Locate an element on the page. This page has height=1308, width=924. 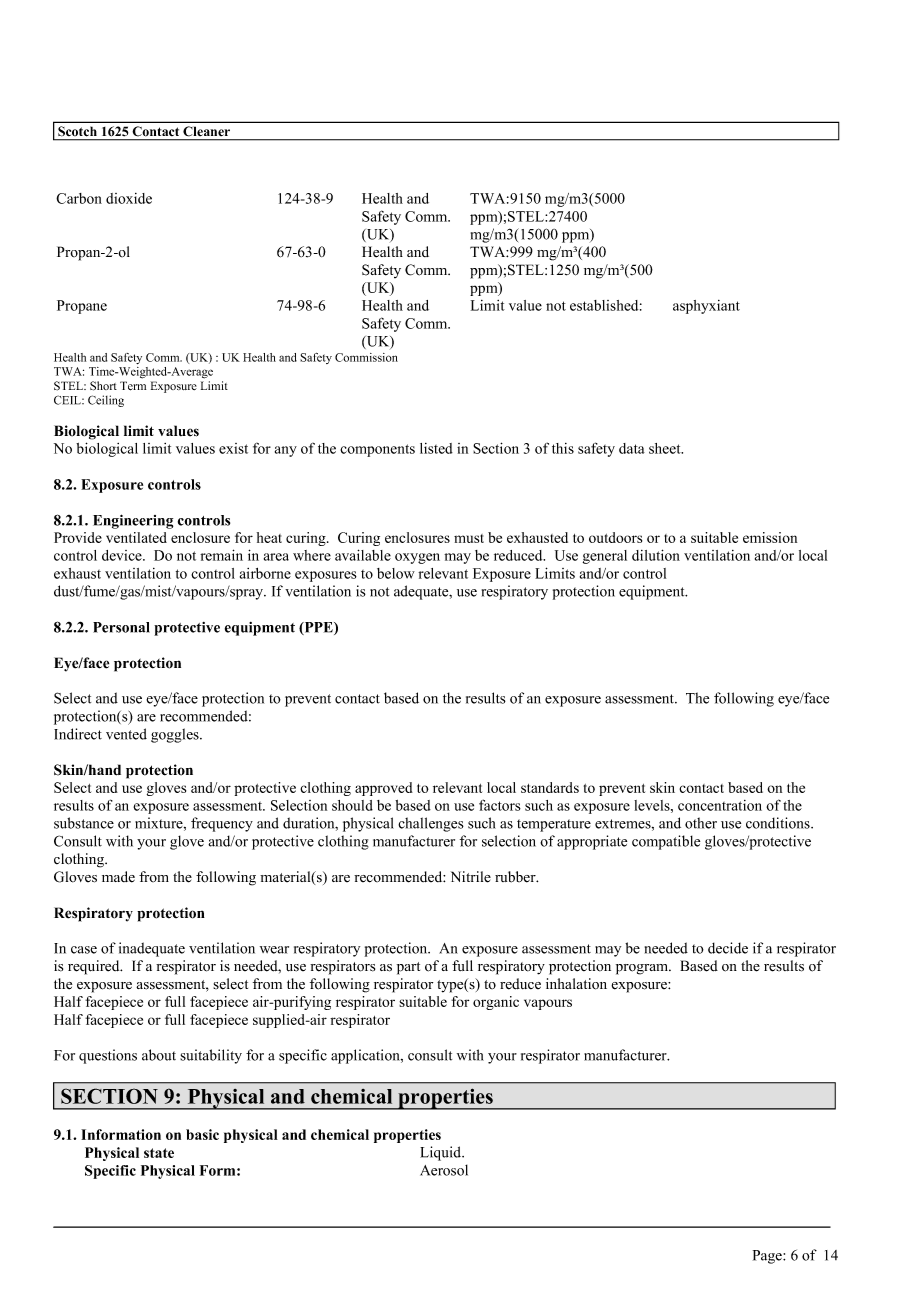
device is located at coordinates (123, 555).
